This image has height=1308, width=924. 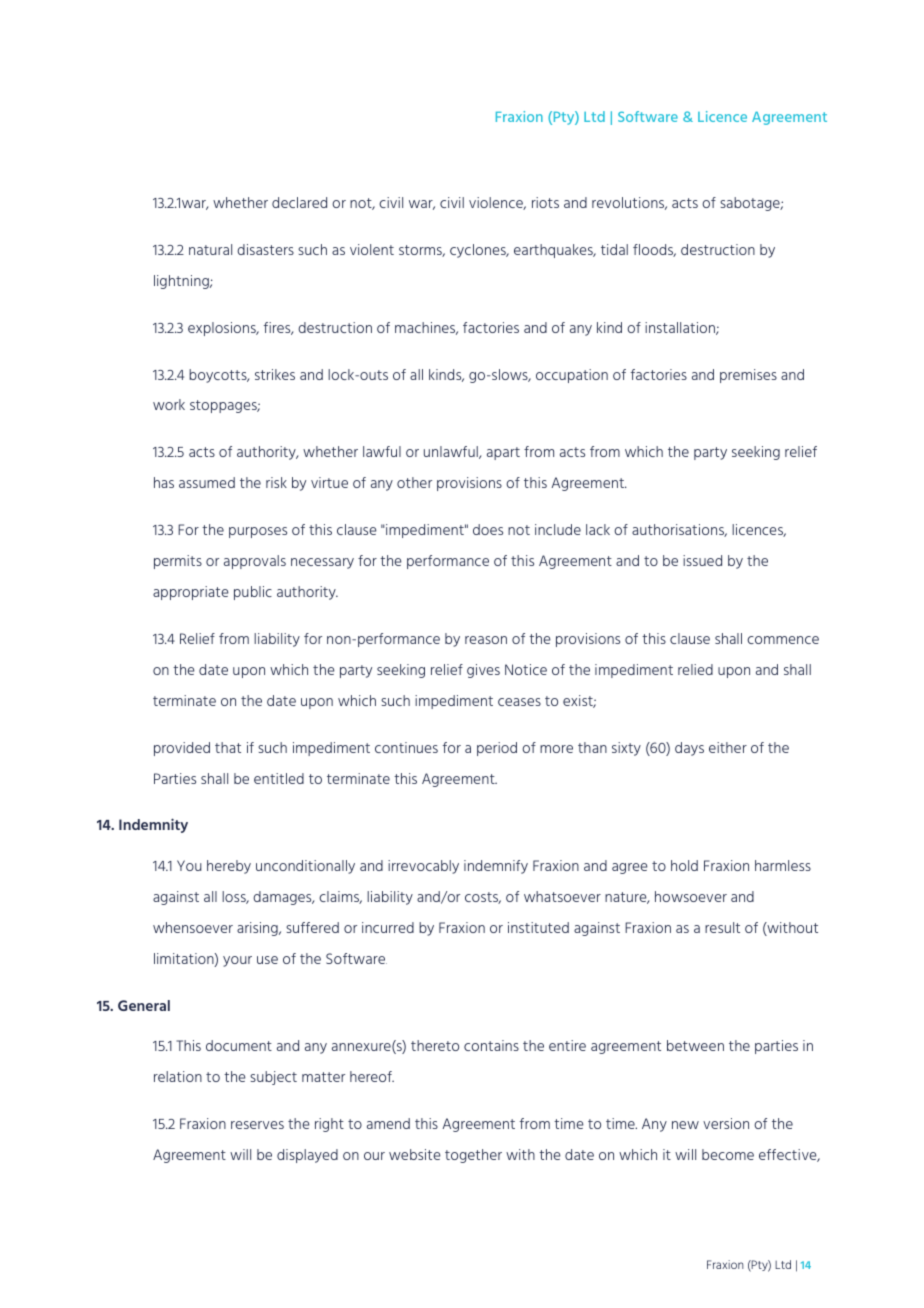 I want to click on floods, so click(x=654, y=250).
